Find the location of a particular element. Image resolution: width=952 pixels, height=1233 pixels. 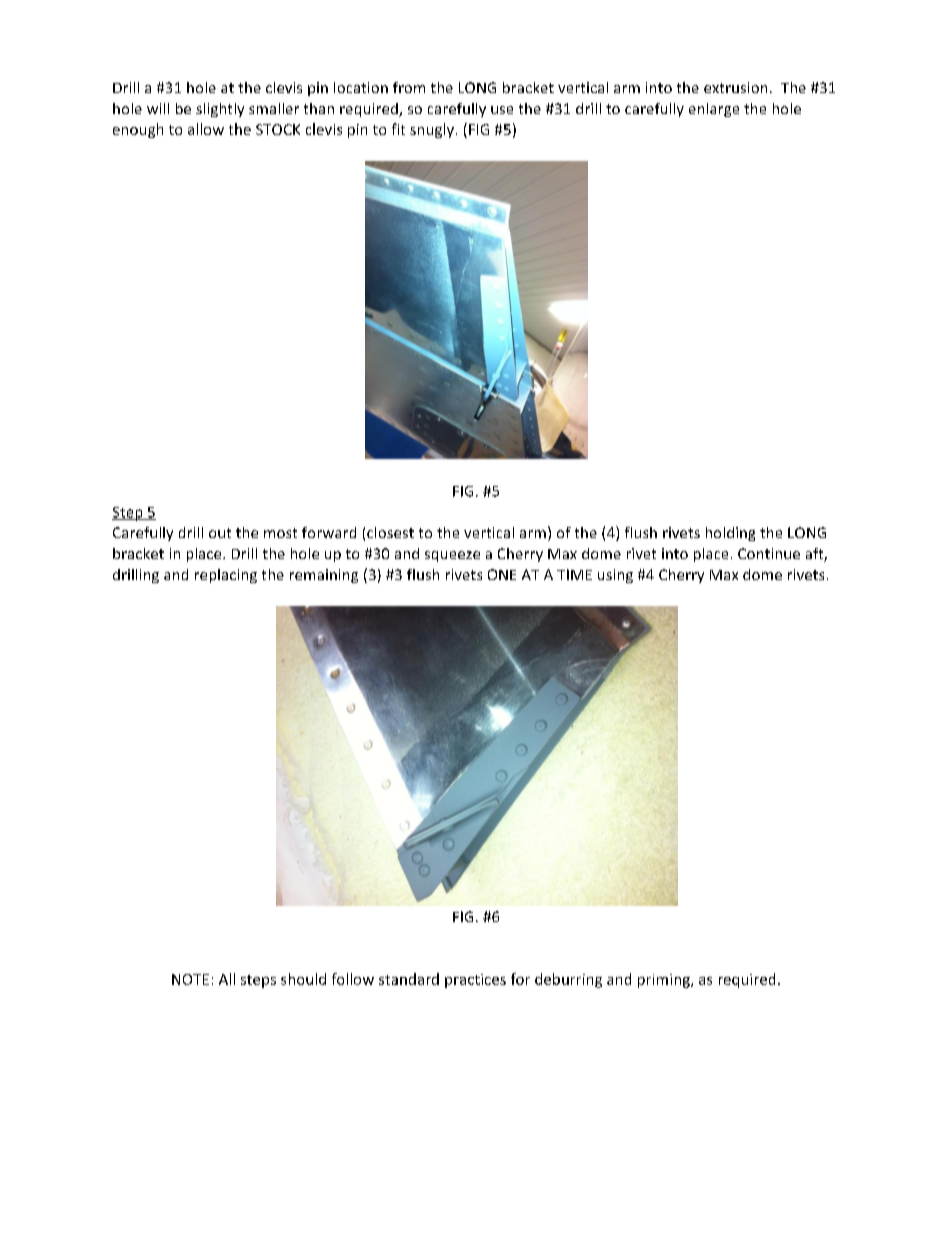

enlarge is located at coordinates (714, 110).
